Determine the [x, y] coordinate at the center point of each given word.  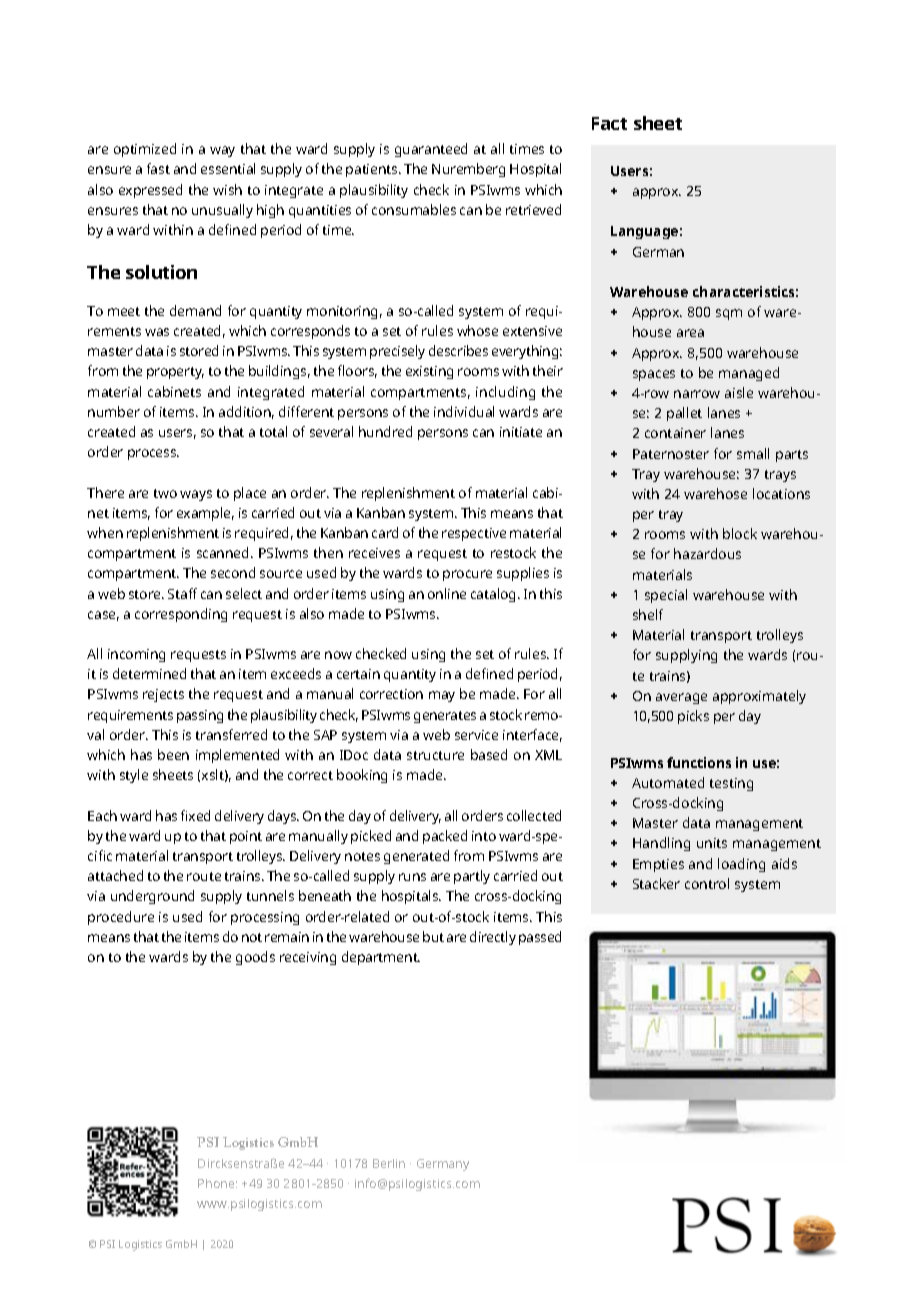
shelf [648, 614]
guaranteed [431, 150]
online [447, 593]
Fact [609, 123]
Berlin [389, 1163]
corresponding [181, 615]
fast [158, 168]
